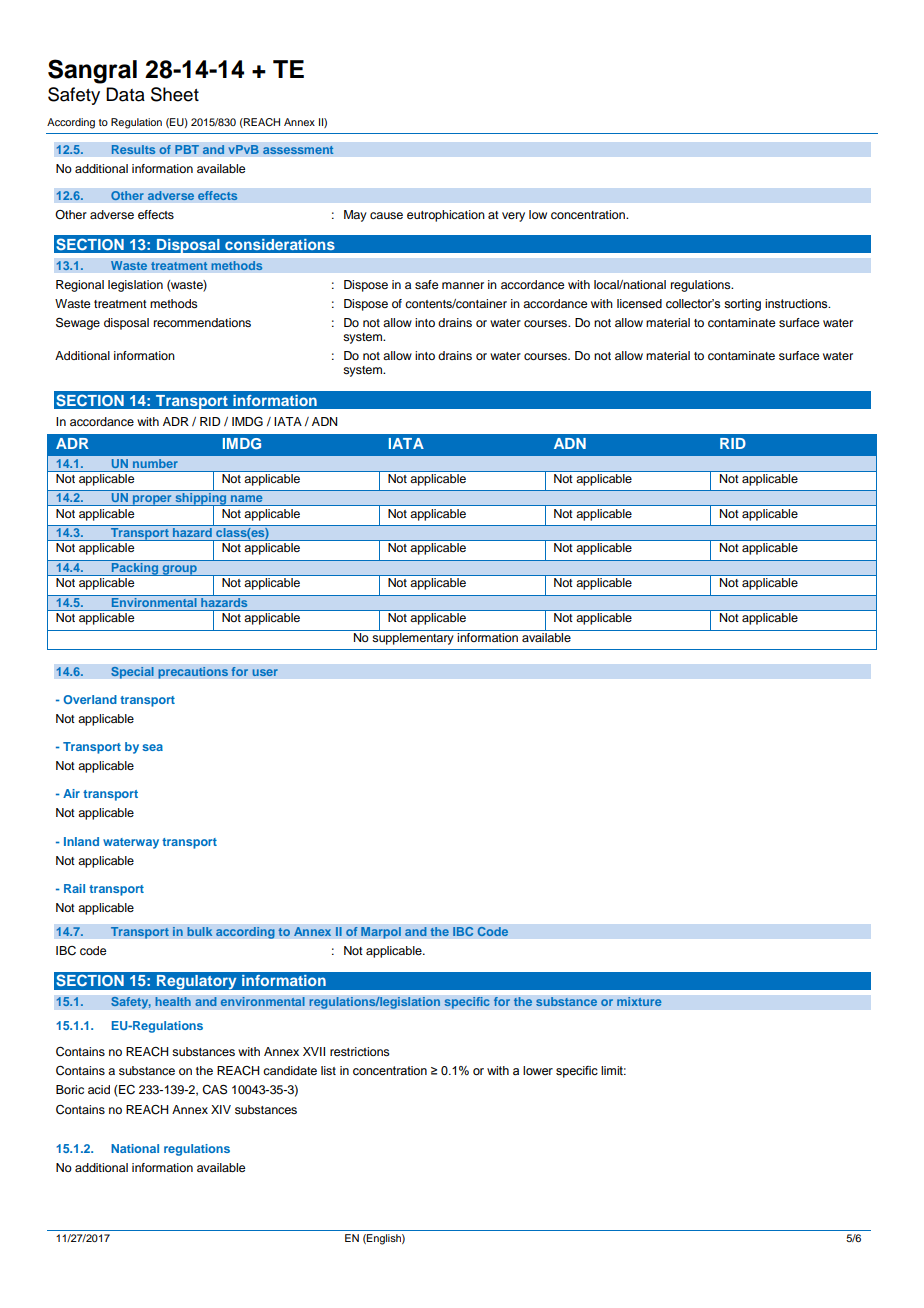 The width and height of the screenshot is (924, 1308). I want to click on proper, so click(152, 500).
